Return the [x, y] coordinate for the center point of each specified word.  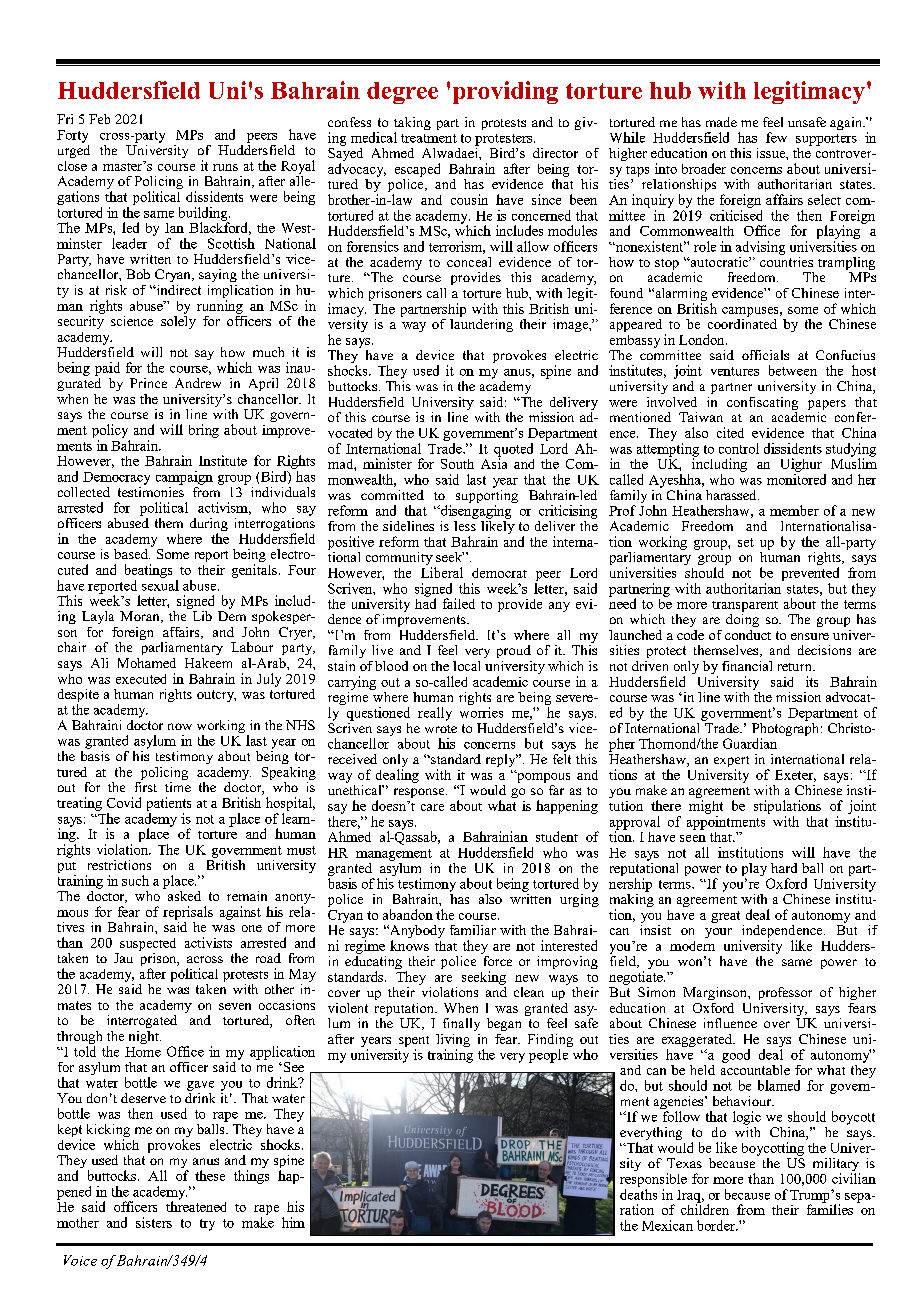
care [432, 807]
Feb [99, 119]
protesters [503, 140]
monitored [796, 479]
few [776, 137]
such [135, 880]
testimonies [151, 490]
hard [784, 868]
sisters [154, 1222]
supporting [487, 496]
